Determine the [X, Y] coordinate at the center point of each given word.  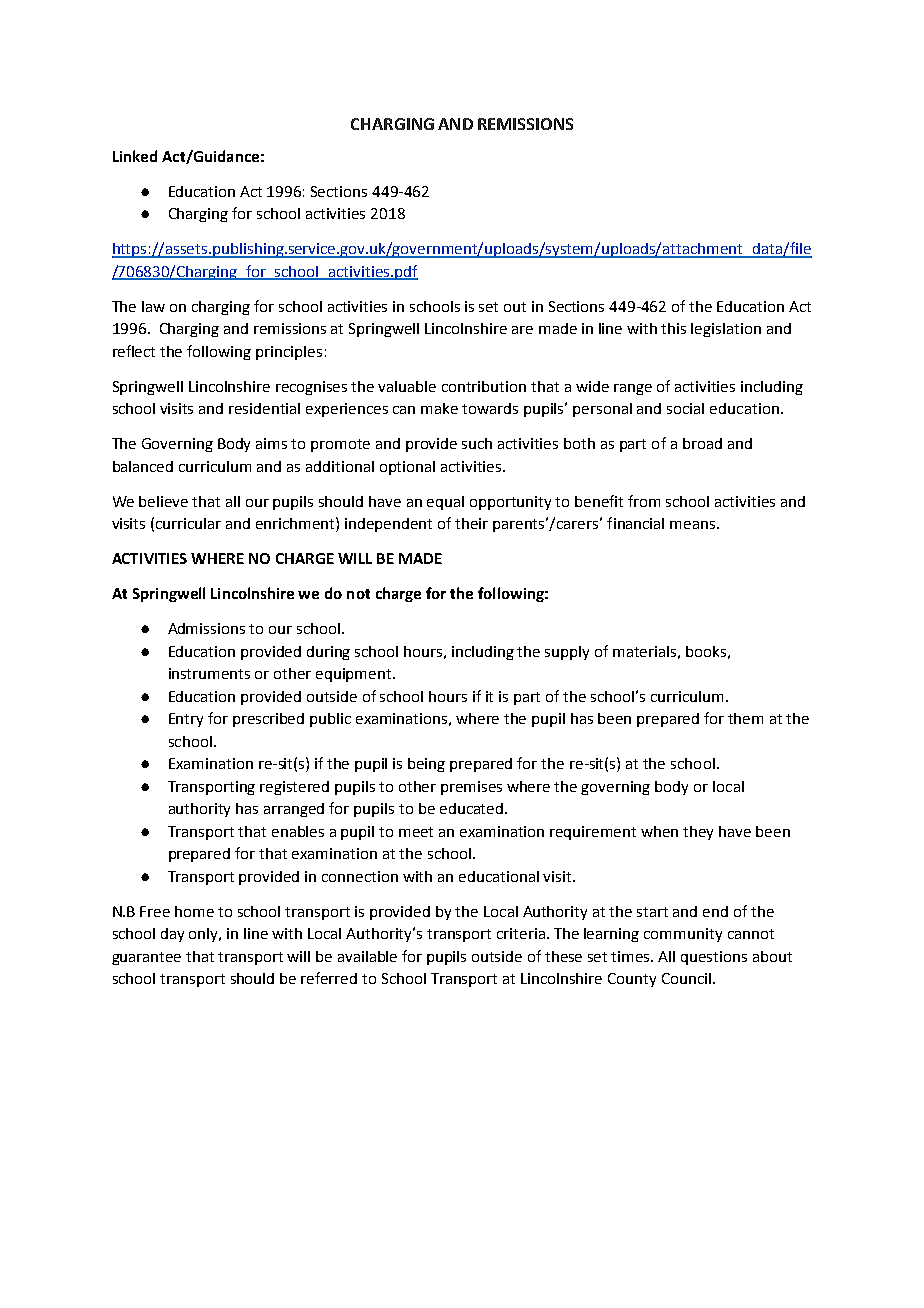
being [426, 765]
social [685, 408]
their [471, 523]
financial [635, 523]
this [673, 328]
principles [289, 353]
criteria [521, 933]
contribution [484, 386]
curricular [188, 523]
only [205, 935]
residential [264, 408]
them [745, 718]
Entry [186, 720]
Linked [135, 156]
